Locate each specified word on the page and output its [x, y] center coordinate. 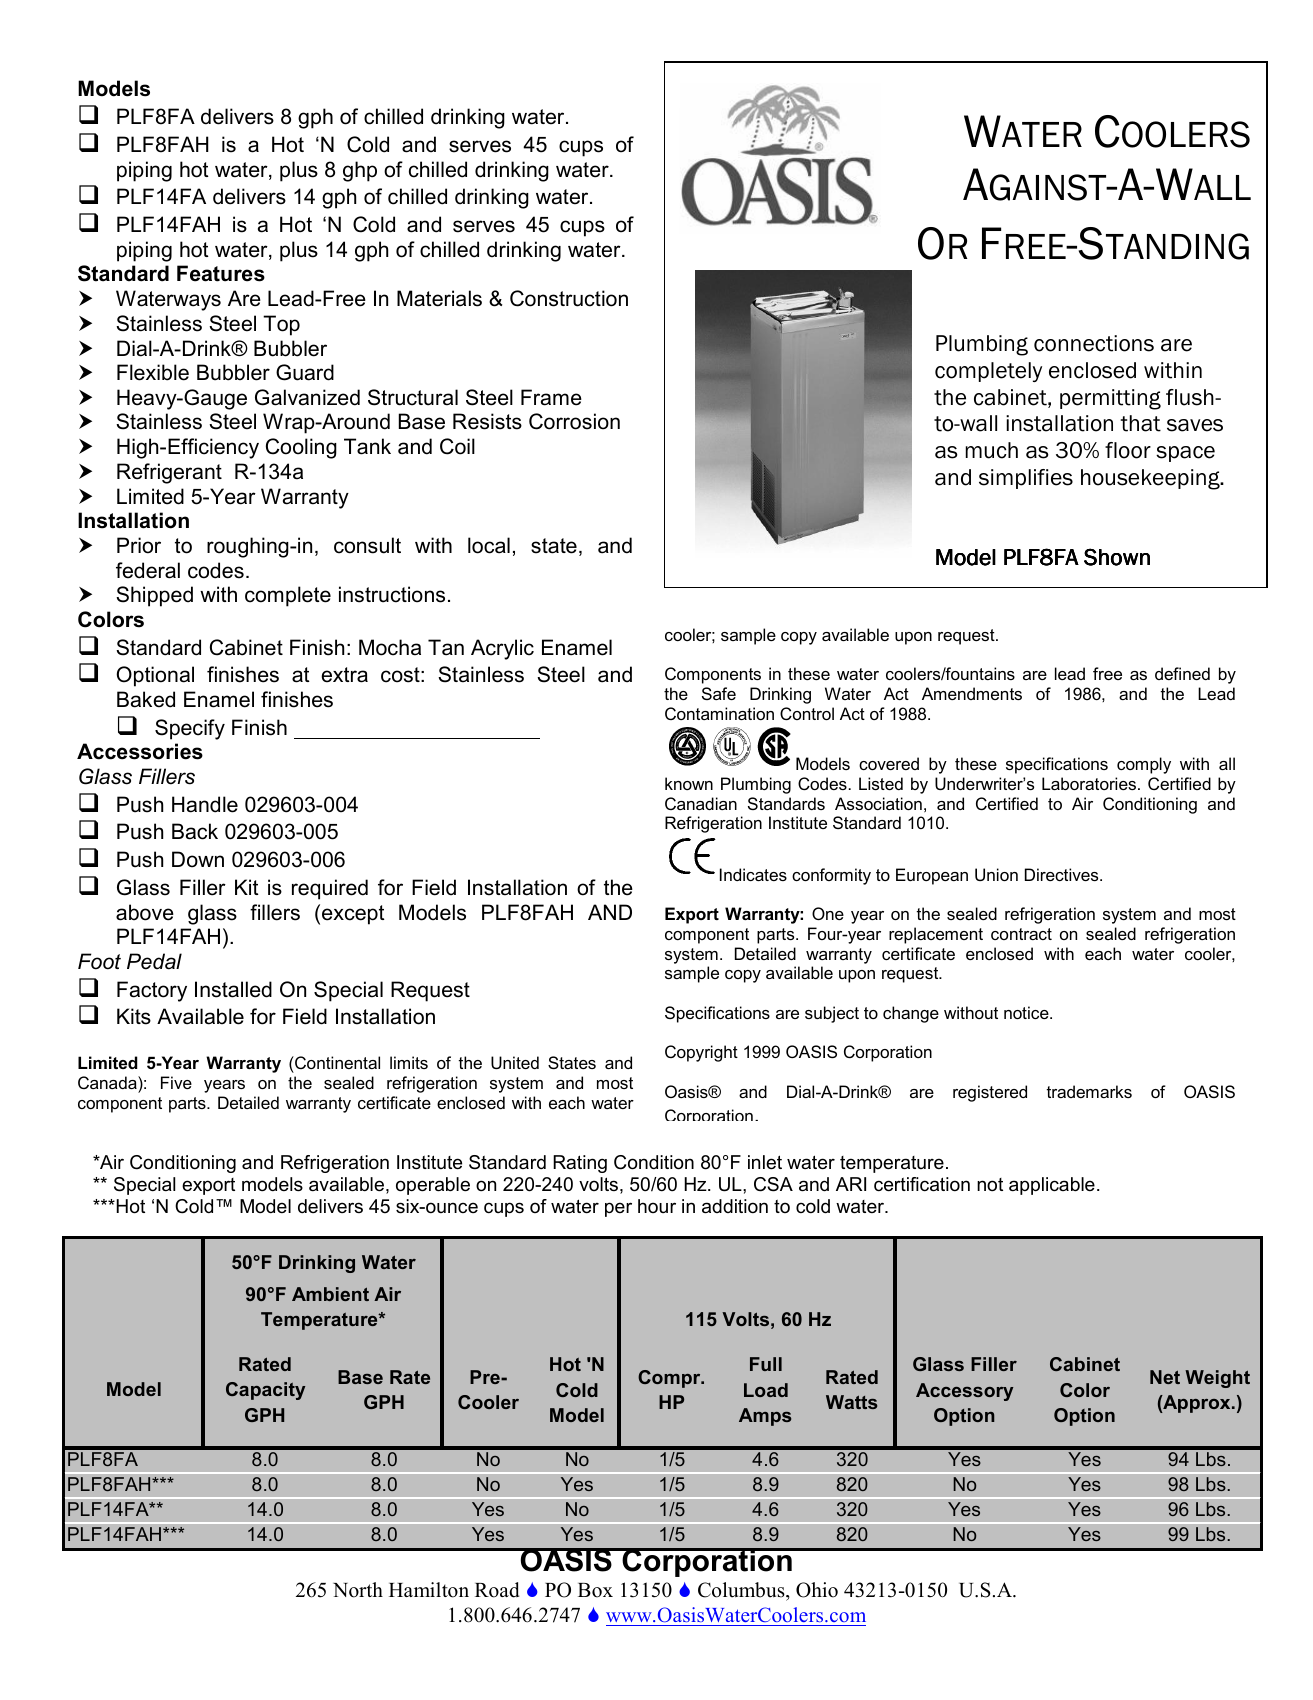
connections [1094, 343]
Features [221, 273]
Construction [569, 298]
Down [198, 859]
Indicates [753, 874]
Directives [1063, 874]
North [358, 1590]
